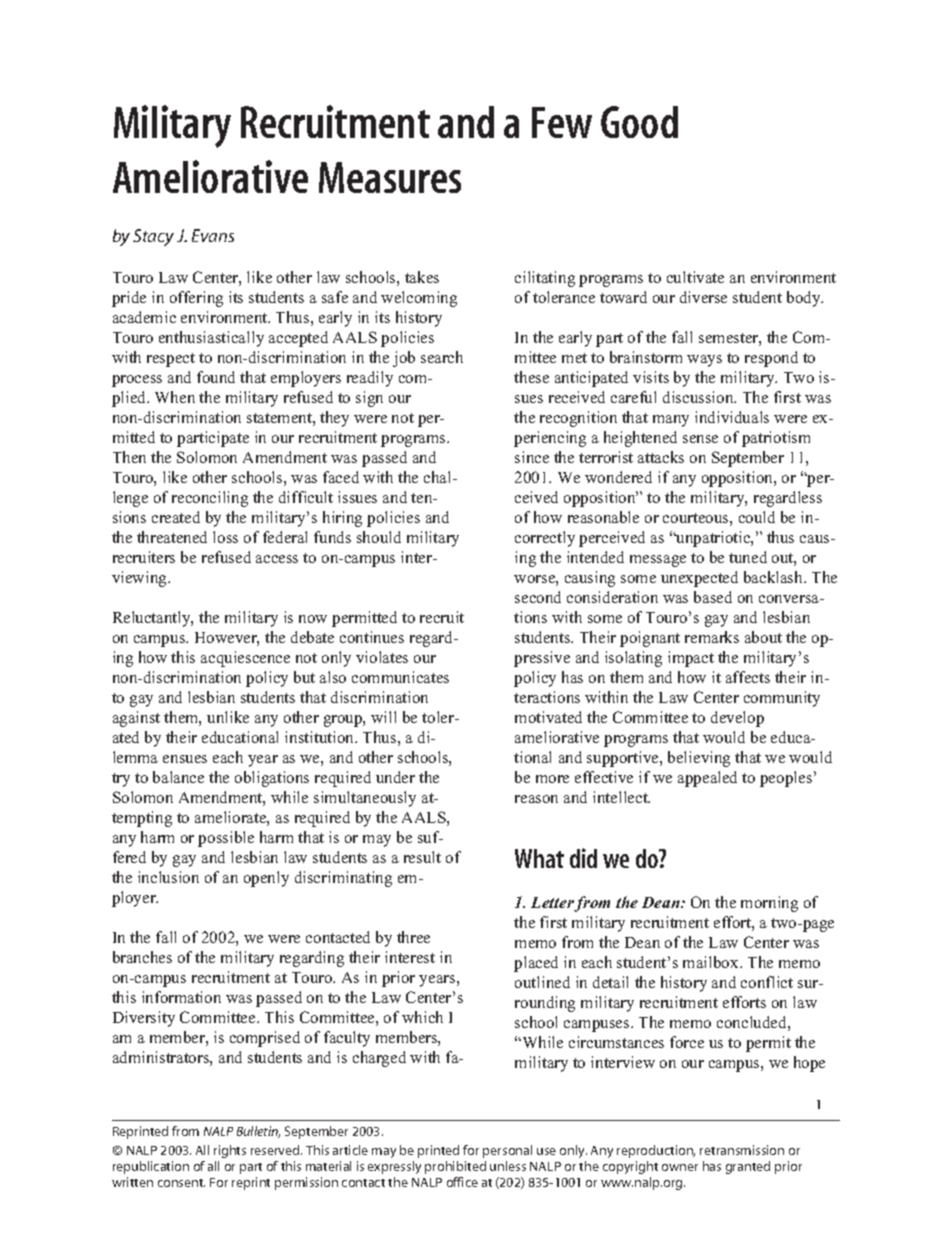  What do you see at coordinates (639, 122) in the screenshot?
I see `Good` at bounding box center [639, 122].
